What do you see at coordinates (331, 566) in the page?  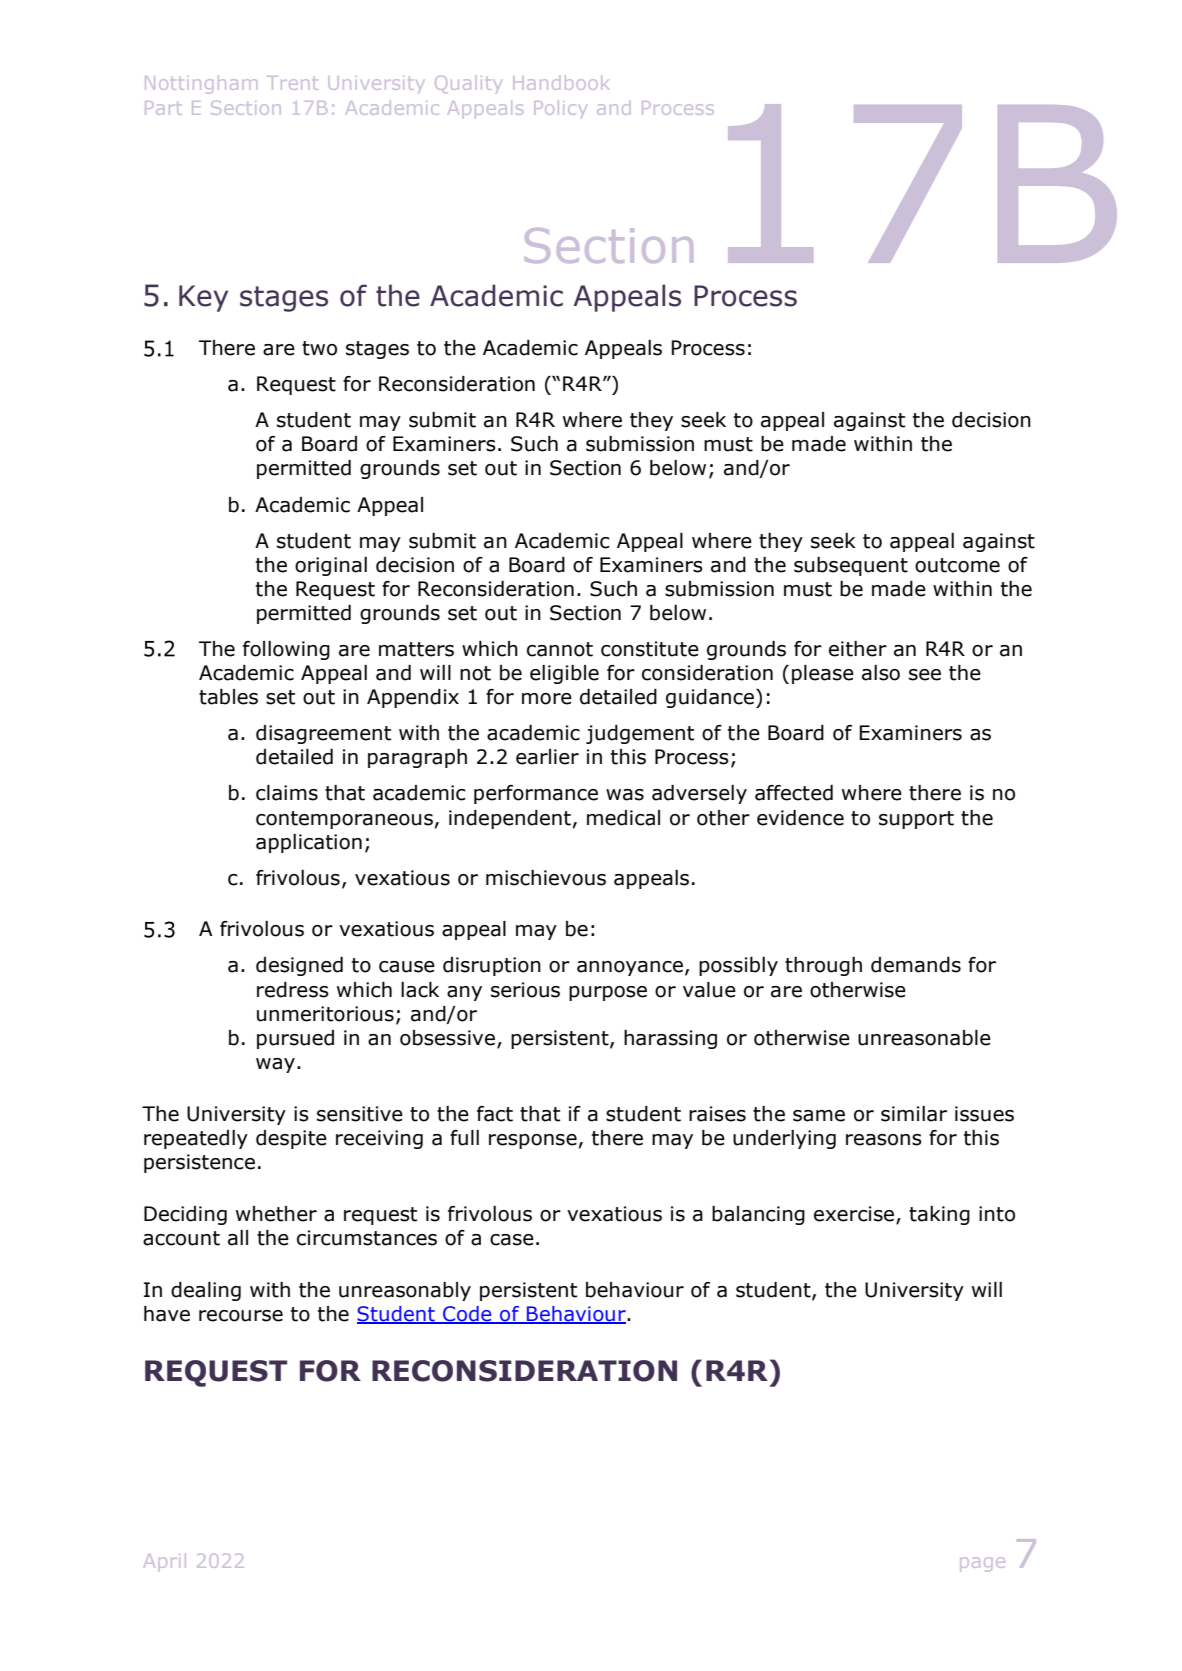 I see `original` at bounding box center [331, 566].
